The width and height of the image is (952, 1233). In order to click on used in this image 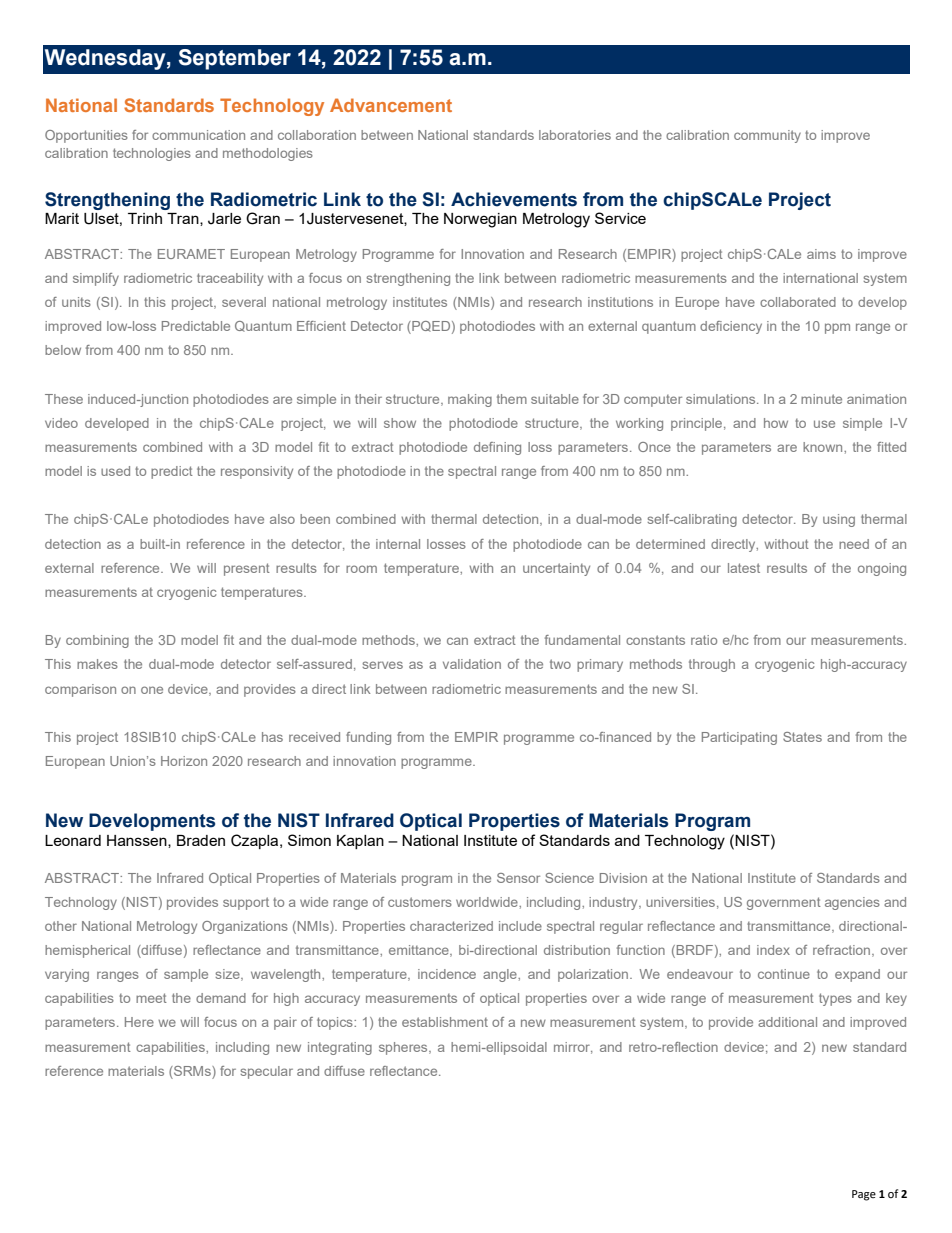, I will do `click(115, 471)`.
